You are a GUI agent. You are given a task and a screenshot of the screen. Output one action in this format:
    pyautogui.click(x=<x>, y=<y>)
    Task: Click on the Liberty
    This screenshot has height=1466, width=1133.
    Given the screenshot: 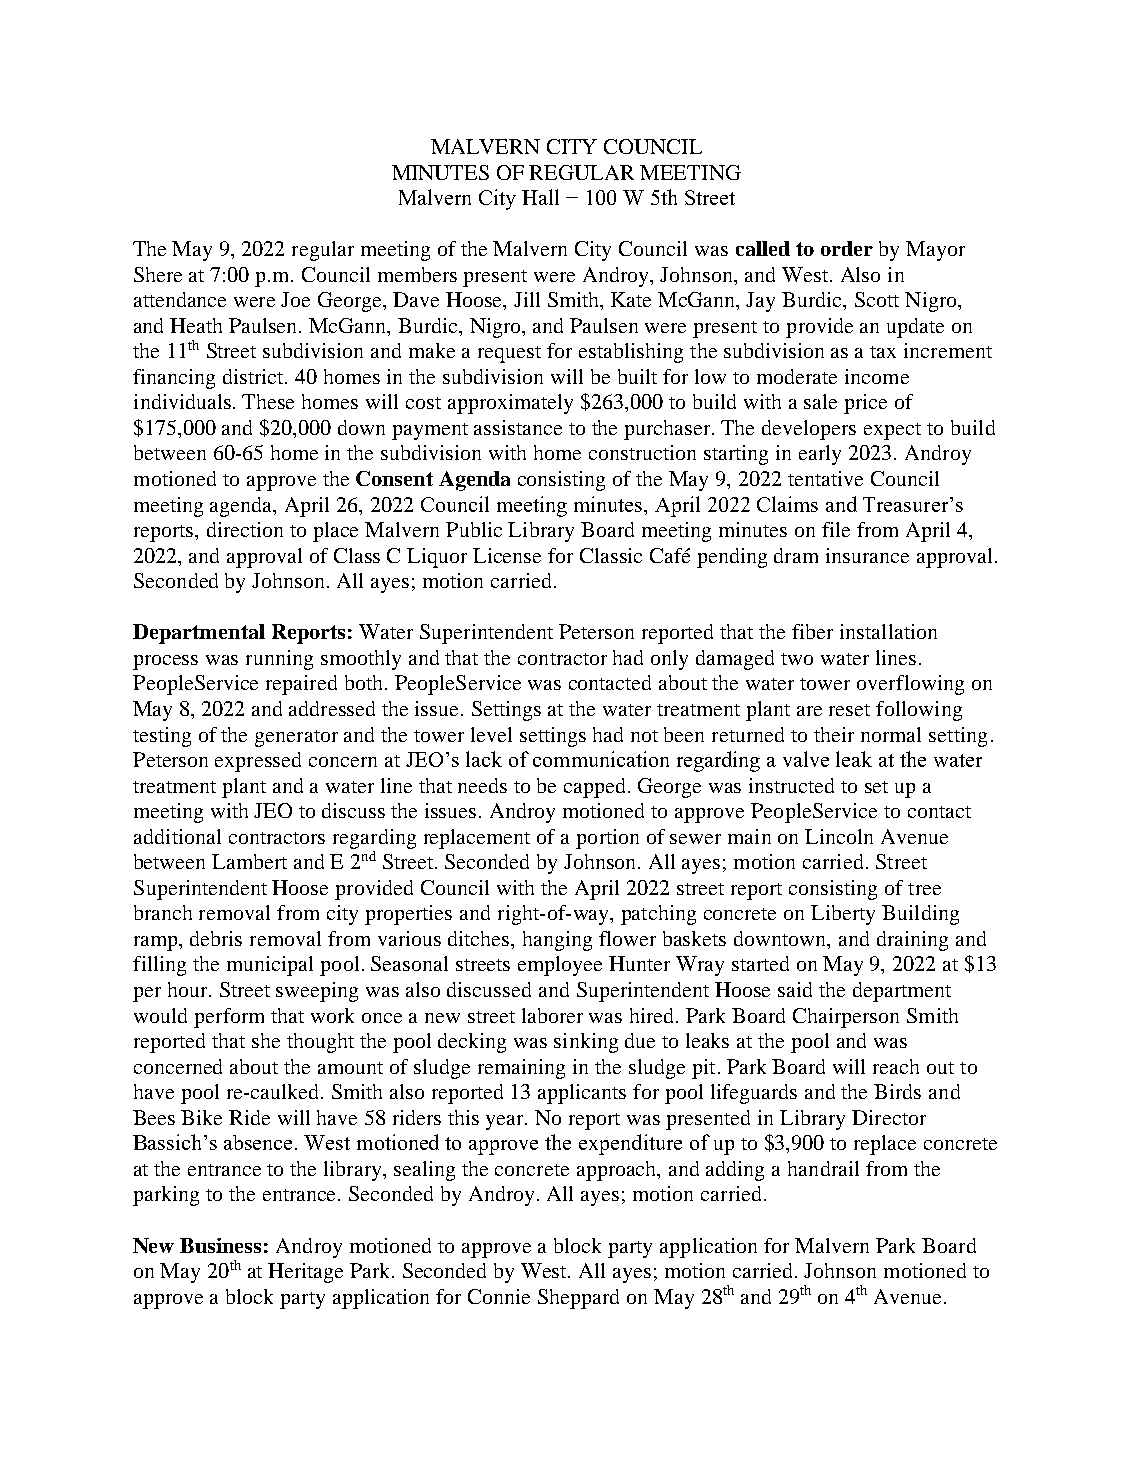 What is the action you would take?
    pyautogui.click(x=843, y=915)
